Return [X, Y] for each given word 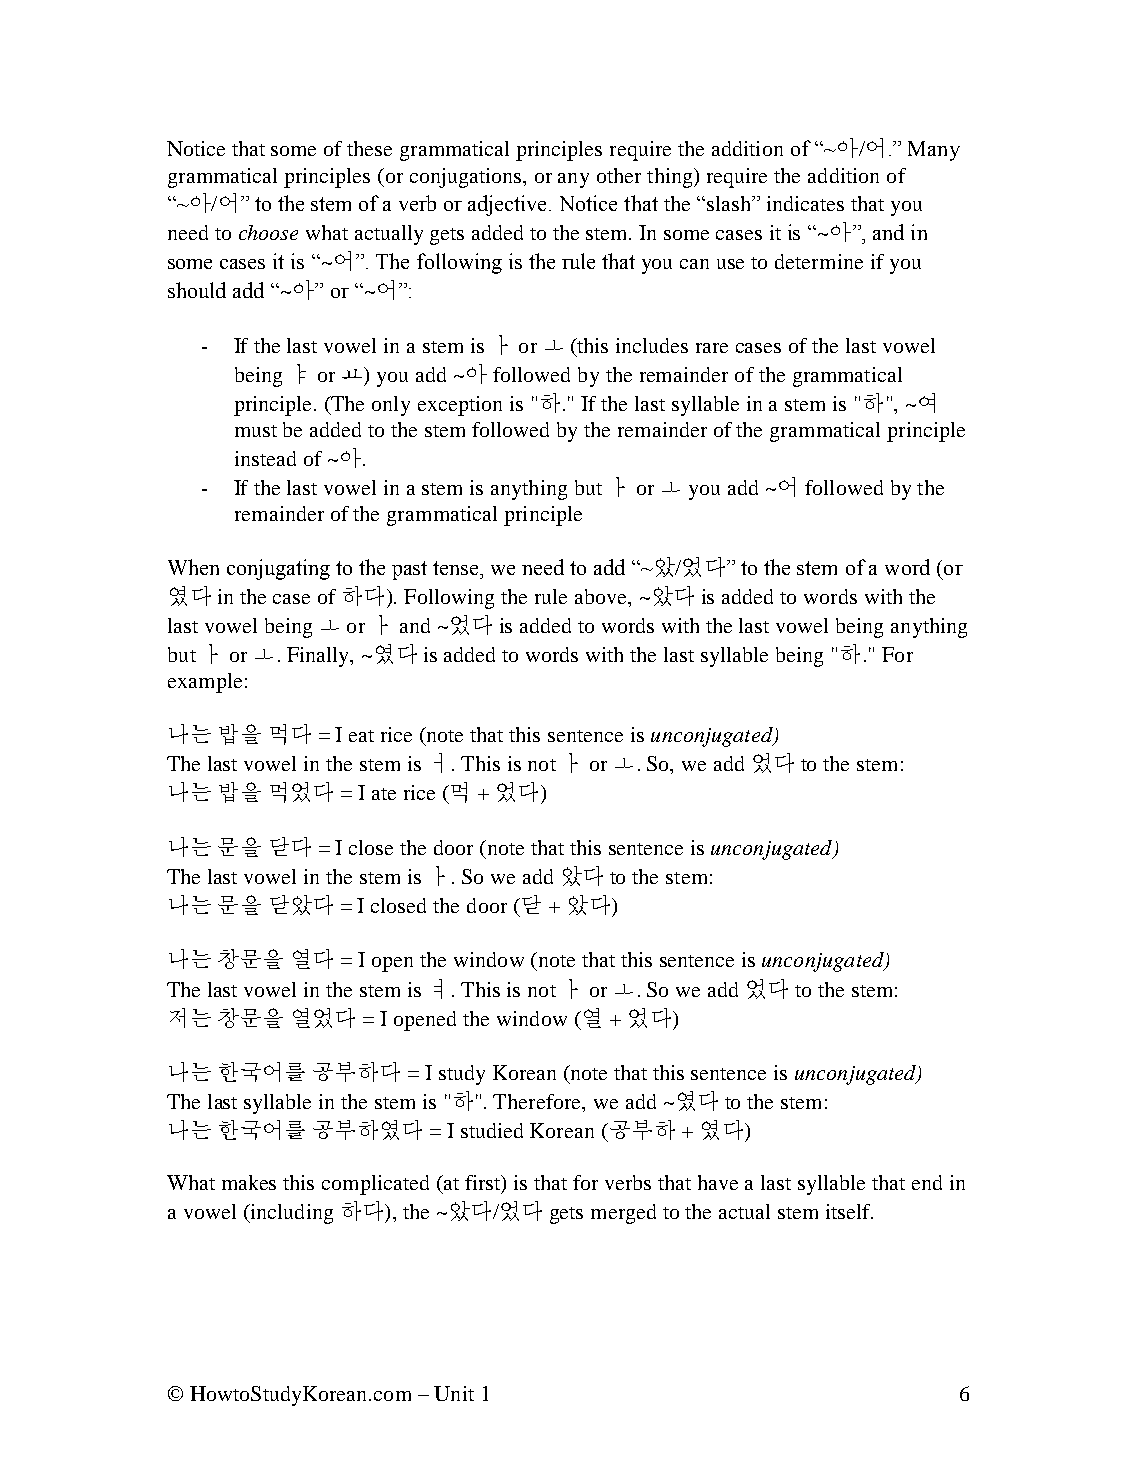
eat [361, 736]
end [927, 1182]
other [619, 175]
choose [268, 232]
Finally [319, 657]
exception [460, 406]
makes [249, 1182]
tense [457, 568]
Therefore [538, 1103]
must [256, 431]
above [602, 598]
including [290, 1214]
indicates [805, 203]
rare [712, 348]
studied [492, 1130]
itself [849, 1211]
